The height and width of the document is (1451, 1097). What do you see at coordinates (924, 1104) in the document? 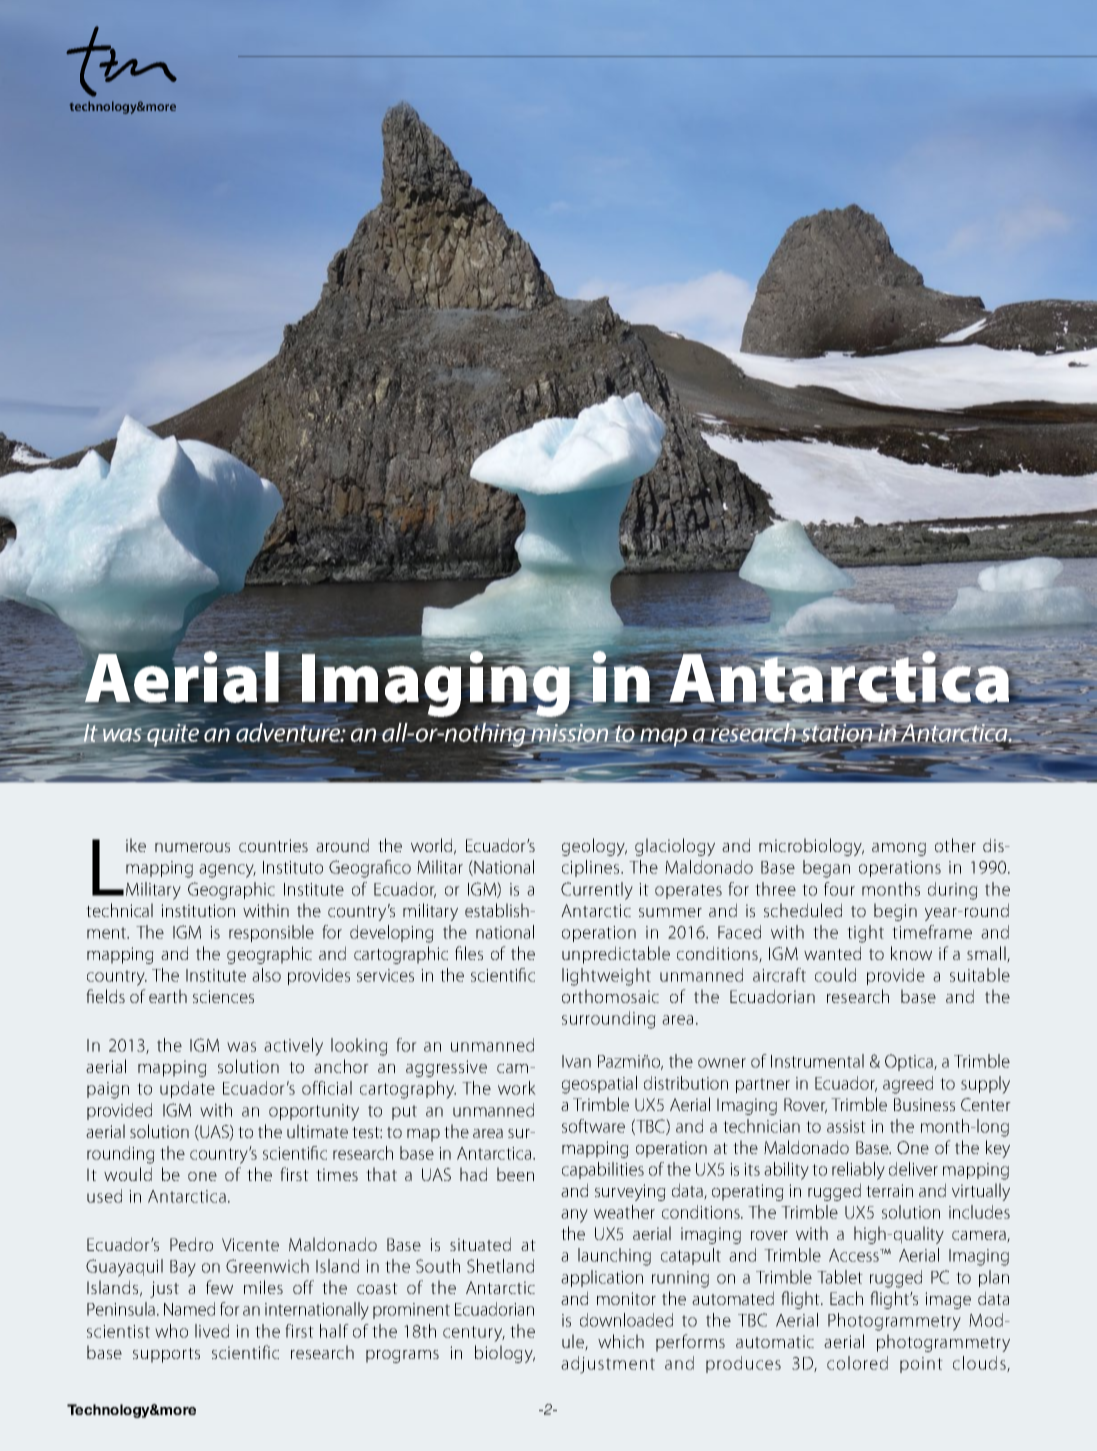
I see `Business` at bounding box center [924, 1104].
